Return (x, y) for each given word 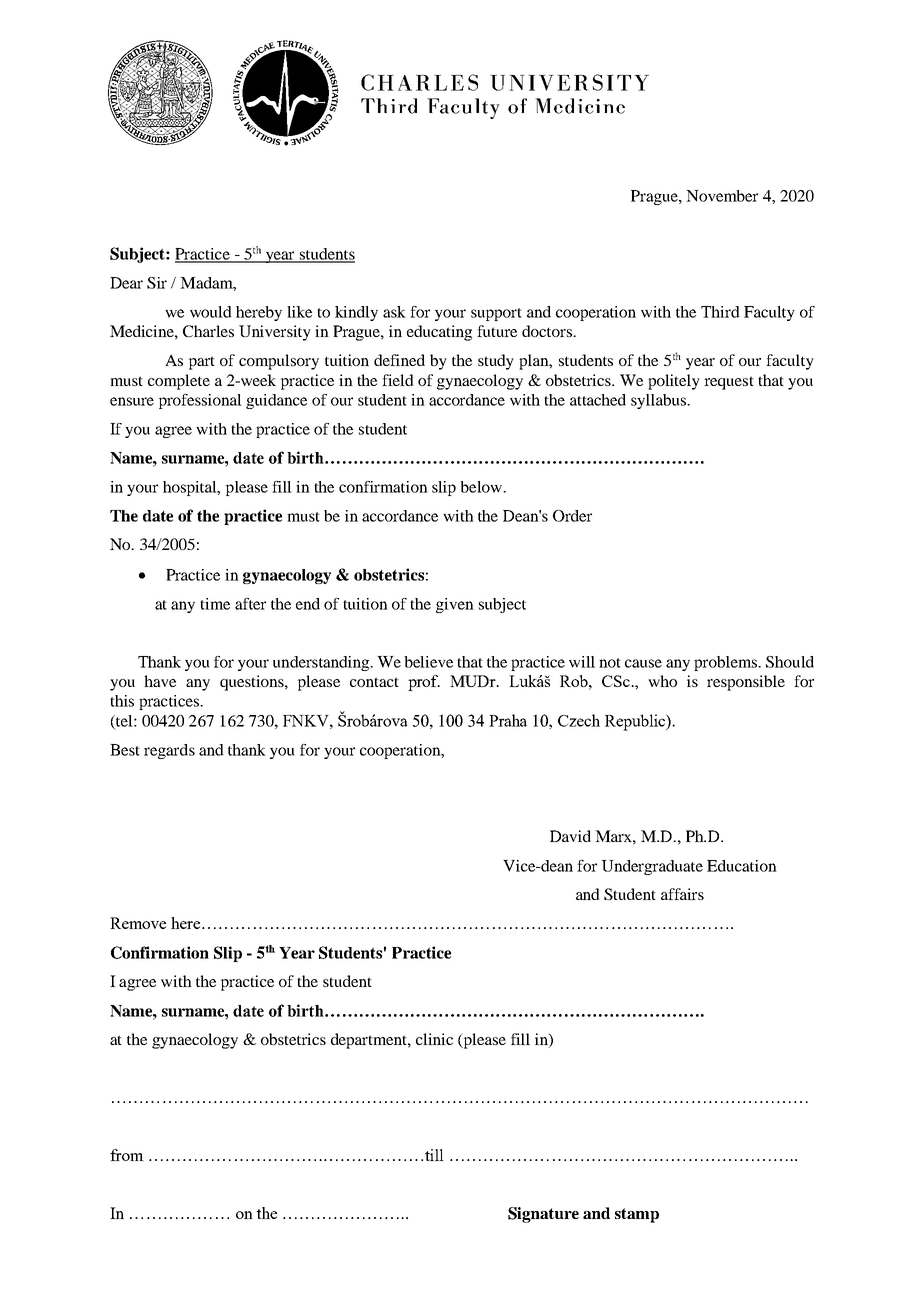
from (127, 1155)
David (570, 836)
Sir (157, 283)
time (215, 604)
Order (572, 516)
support (496, 314)
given (455, 605)
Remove (138, 923)
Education (742, 866)
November (722, 196)
